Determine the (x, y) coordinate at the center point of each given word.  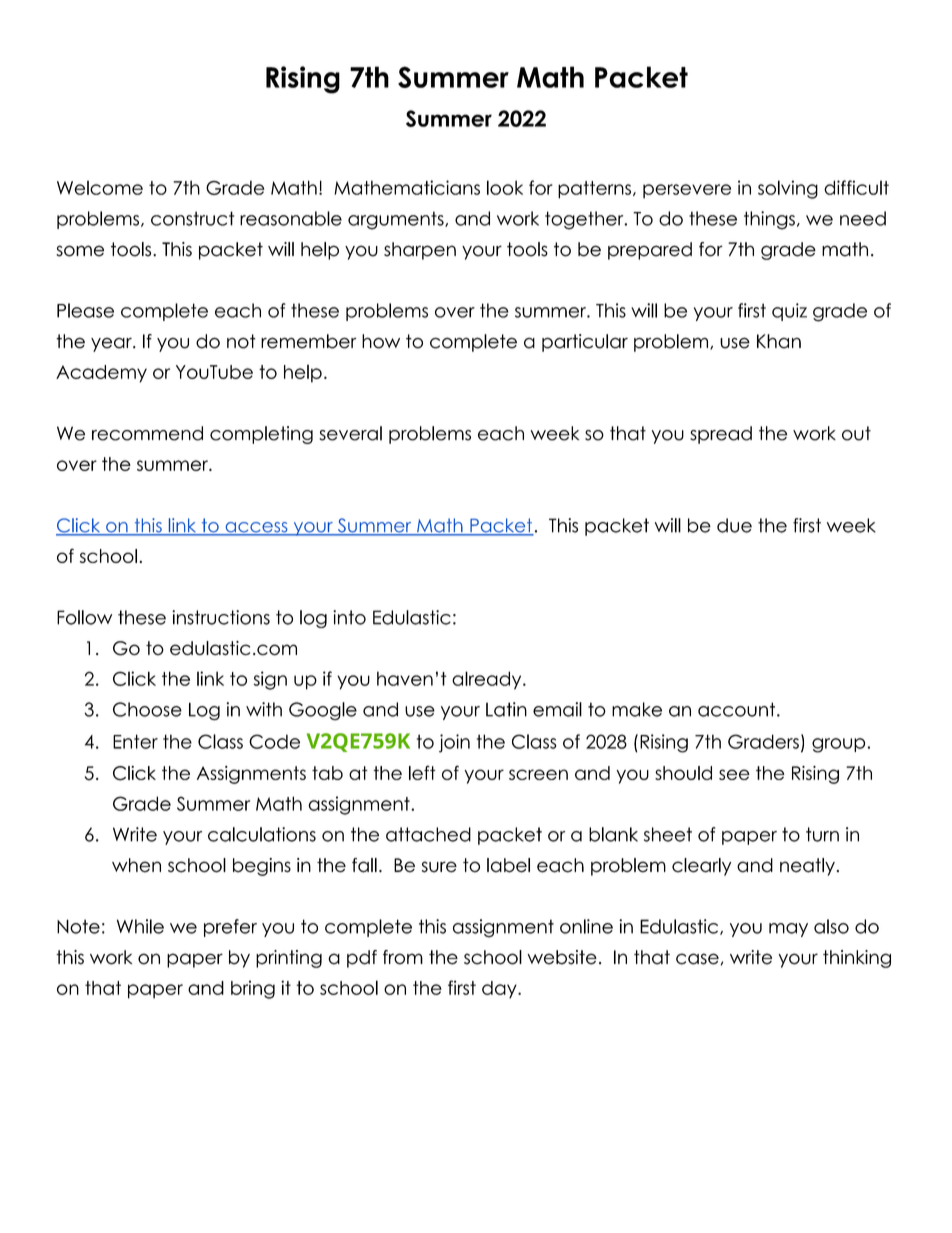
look (505, 187)
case (697, 959)
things (769, 220)
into (349, 617)
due (734, 525)
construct (192, 218)
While (140, 926)
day (500, 990)
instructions (221, 617)
